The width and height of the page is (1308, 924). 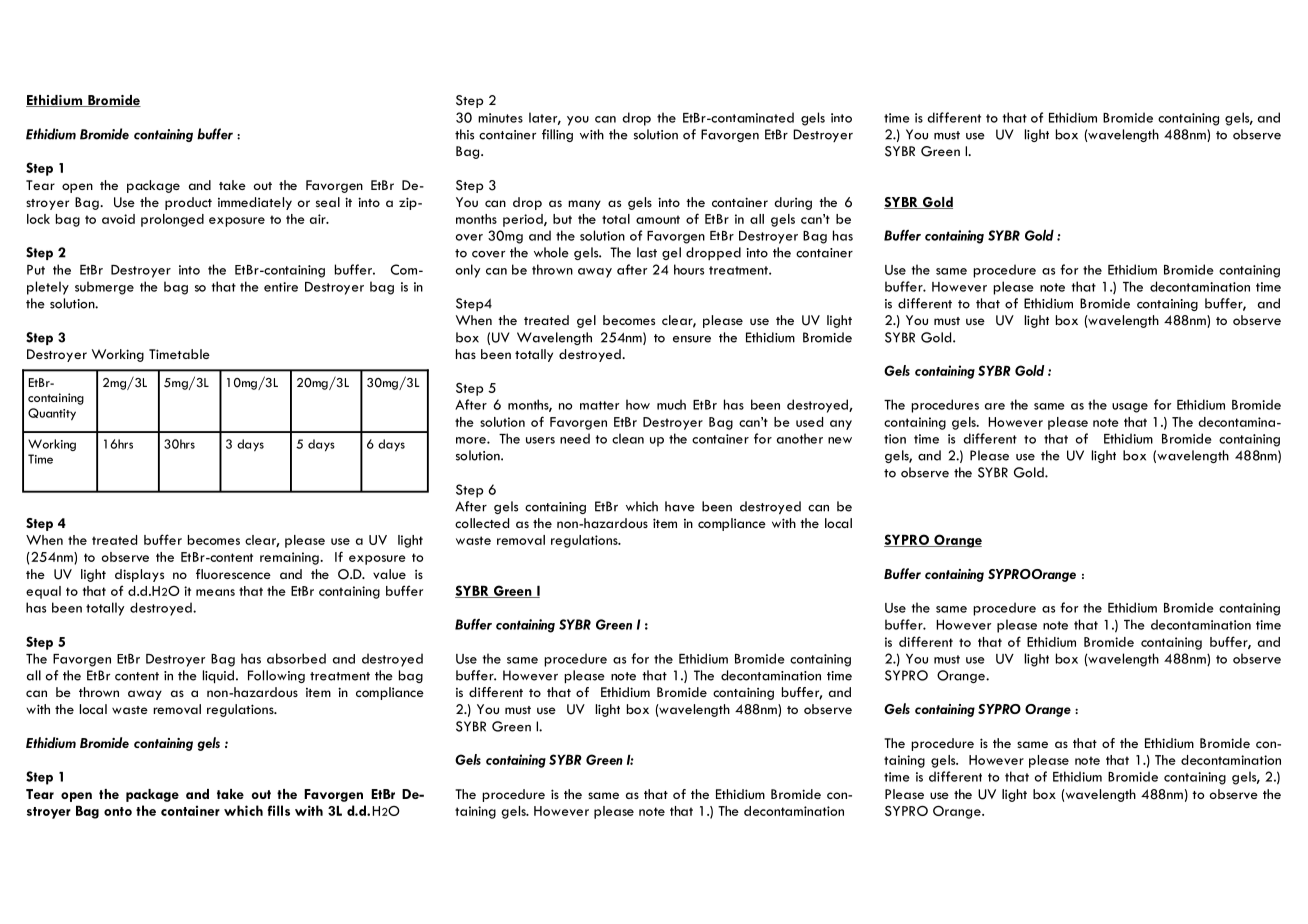 What do you see at coordinates (279, 810) in the page?
I see `fills` at bounding box center [279, 810].
